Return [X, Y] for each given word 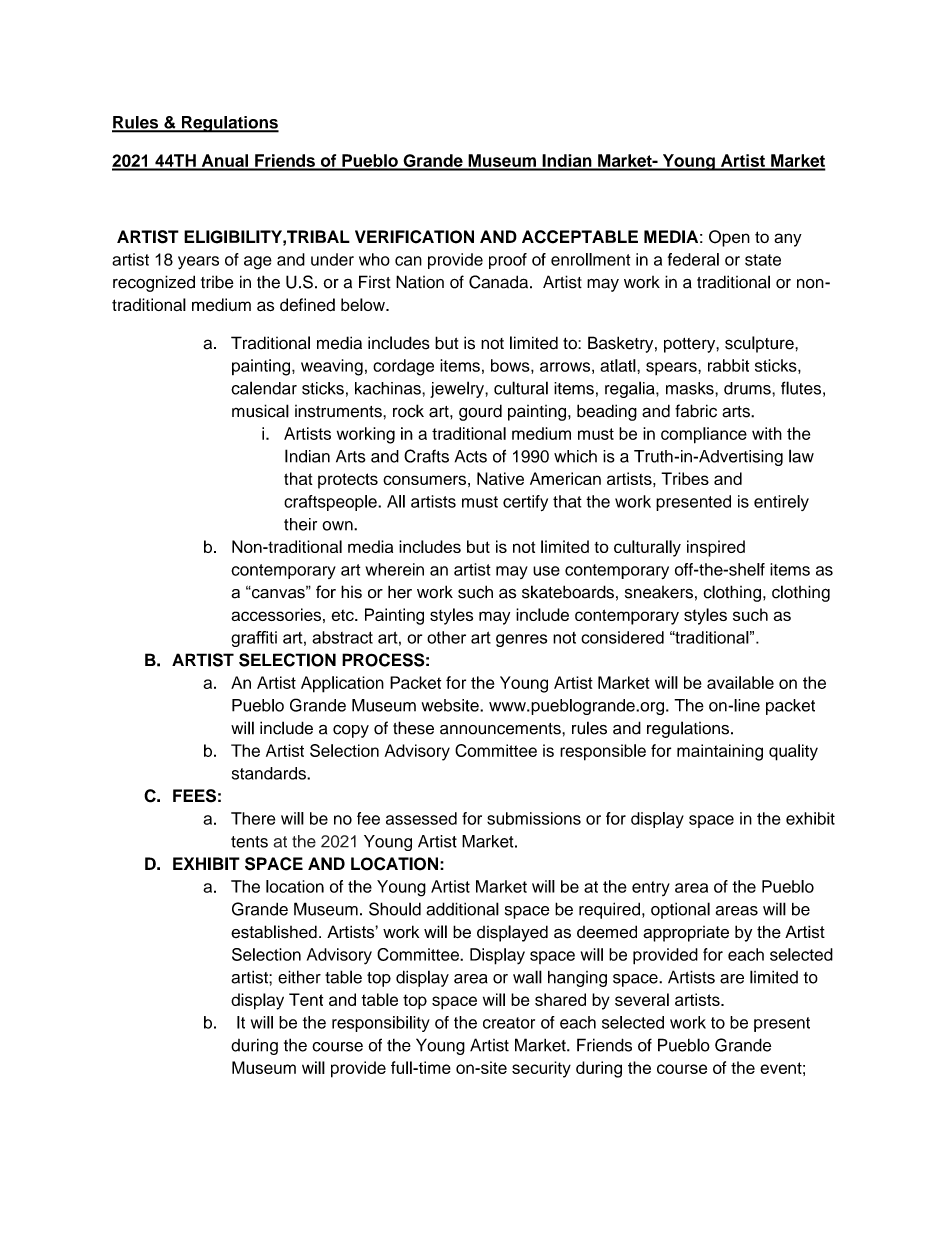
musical [260, 411]
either [299, 977]
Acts [471, 456]
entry [651, 888]
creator [509, 1023]
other [446, 637]
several [642, 999]
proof [508, 261]
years [198, 263]
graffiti [254, 639]
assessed [421, 818]
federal [693, 259]
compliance [704, 435]
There [253, 818]
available [740, 682]
